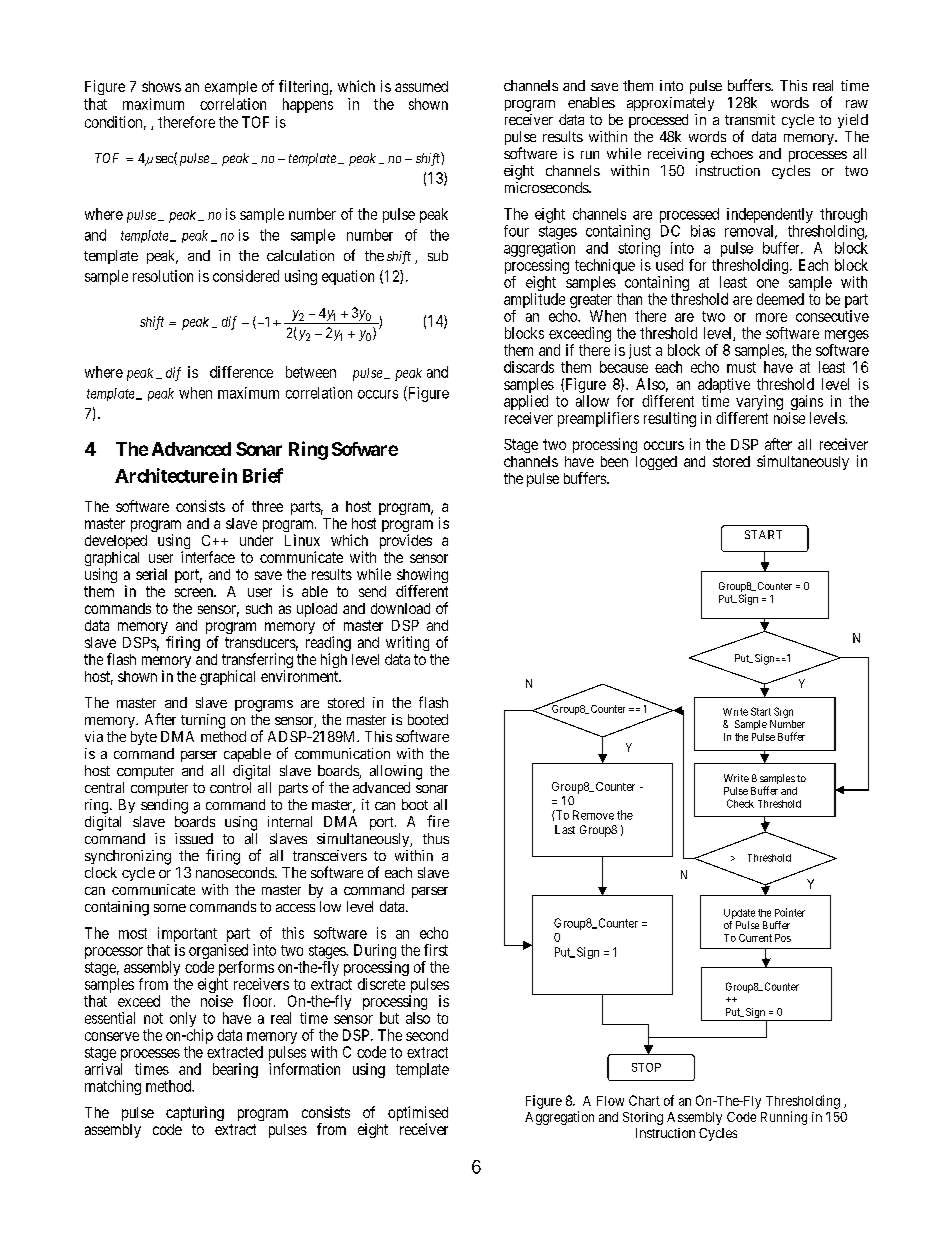 The width and height of the screenshot is (952, 1233). I want to click on transmit, so click(750, 119).
